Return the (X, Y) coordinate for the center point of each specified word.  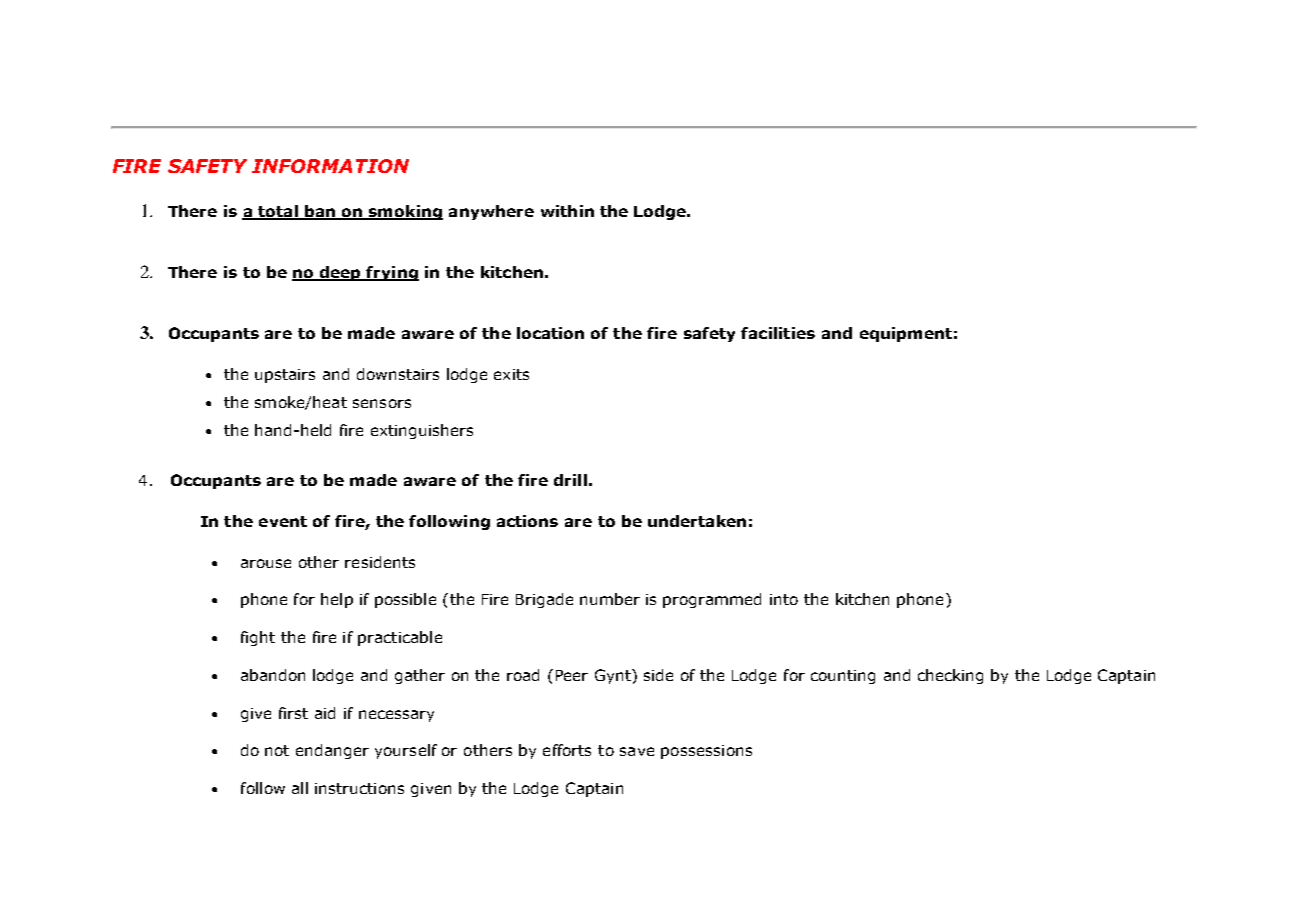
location (550, 333)
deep (341, 273)
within (567, 211)
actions (527, 521)
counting (843, 677)
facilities (778, 333)
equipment (906, 334)
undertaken (697, 521)
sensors (382, 403)
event (283, 521)
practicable (400, 638)
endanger (332, 751)
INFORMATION (330, 166)
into (784, 599)
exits (511, 374)
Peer (572, 675)
